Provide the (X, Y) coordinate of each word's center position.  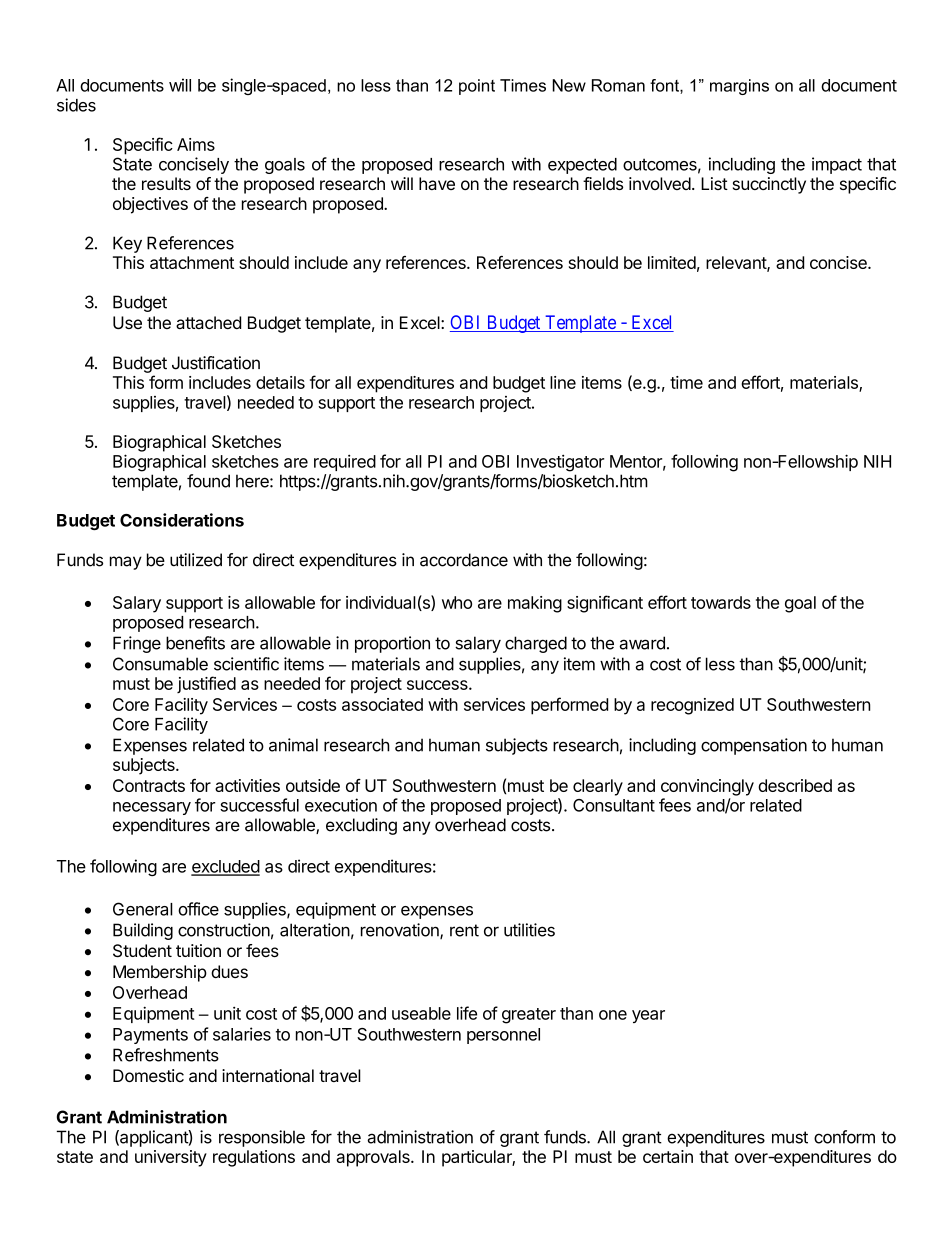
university (171, 1158)
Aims (196, 144)
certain (668, 1156)
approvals (374, 1158)
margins (739, 87)
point (477, 87)
